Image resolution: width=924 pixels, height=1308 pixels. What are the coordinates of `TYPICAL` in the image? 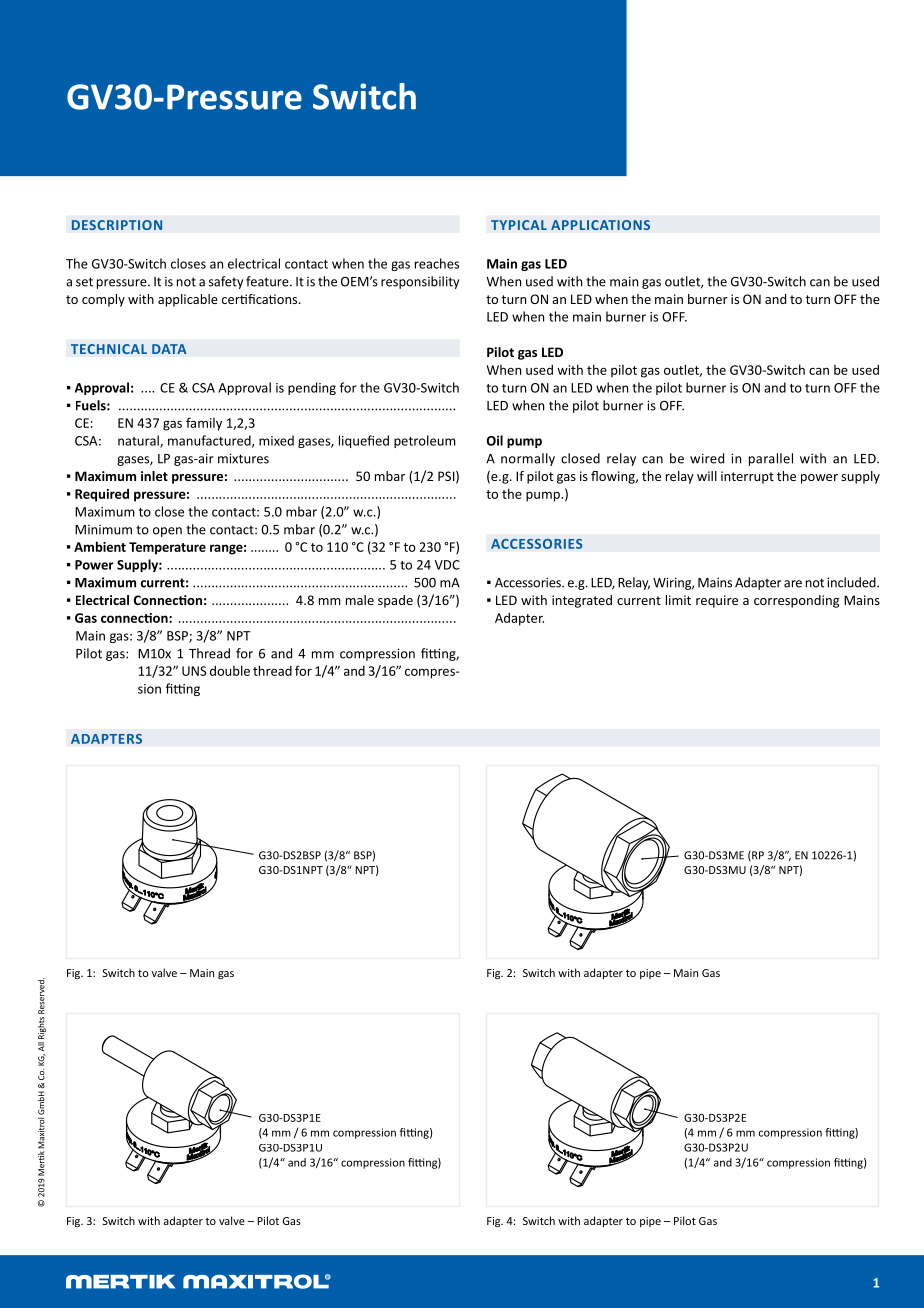 It's located at (519, 225).
